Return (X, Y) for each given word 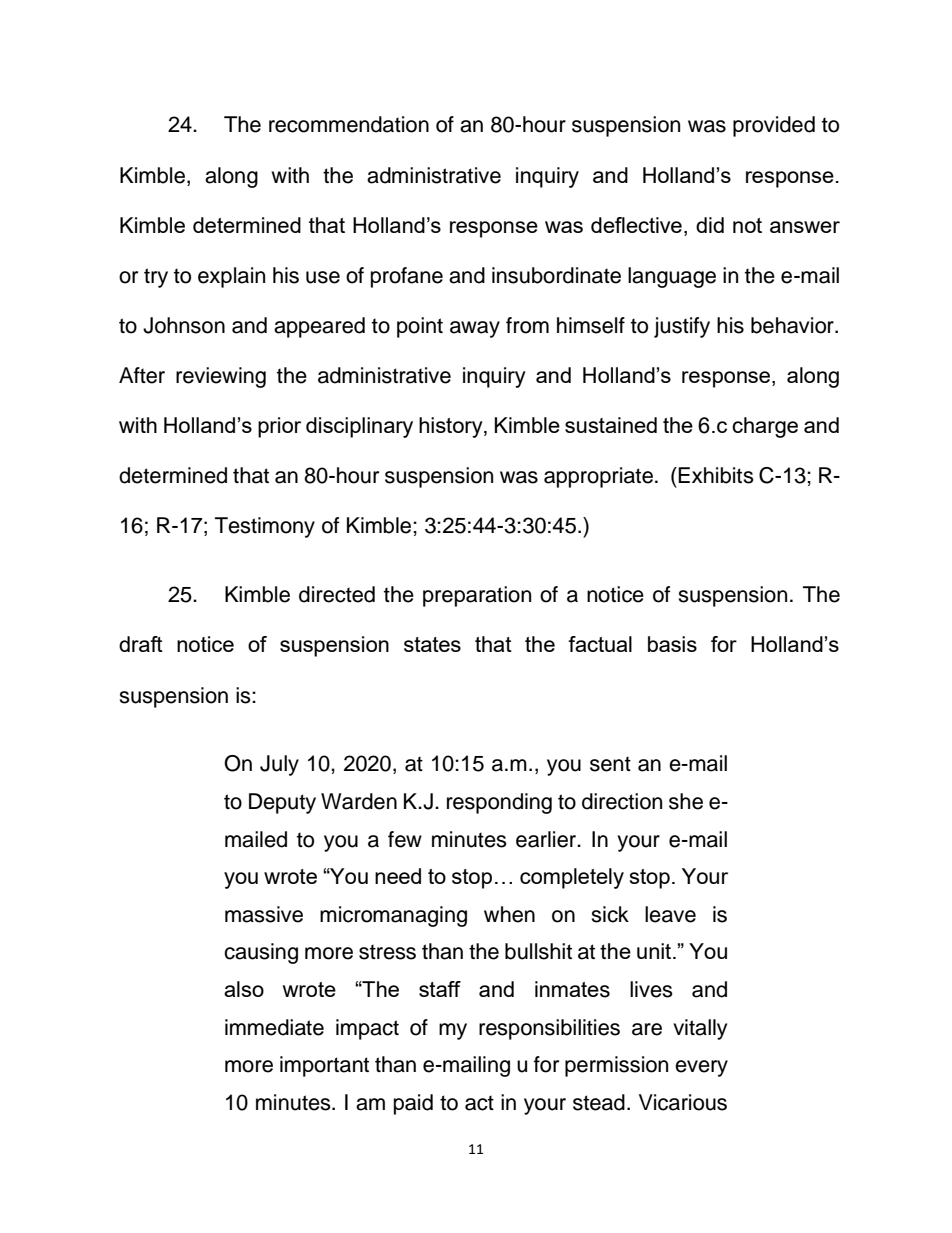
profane (407, 277)
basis (672, 644)
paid (413, 1104)
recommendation (349, 124)
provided (774, 126)
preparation (477, 596)
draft (141, 644)
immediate (274, 1027)
